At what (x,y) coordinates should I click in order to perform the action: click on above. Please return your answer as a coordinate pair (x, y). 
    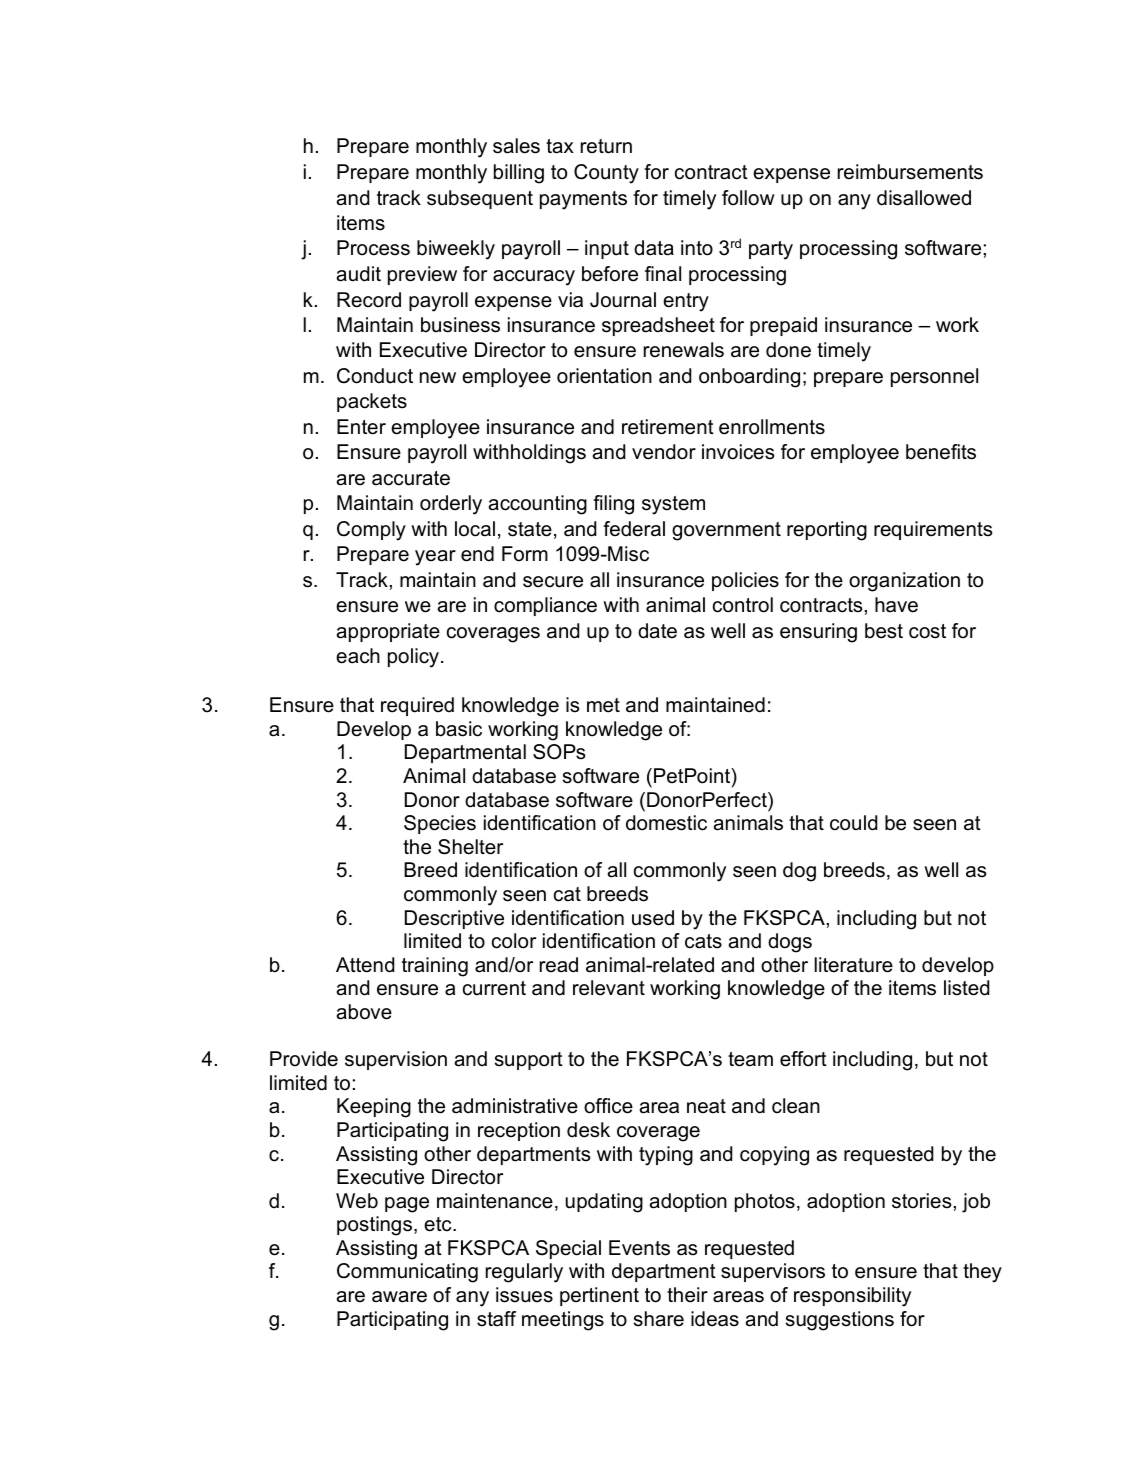
    Looking at the image, I should click on (364, 1012).
